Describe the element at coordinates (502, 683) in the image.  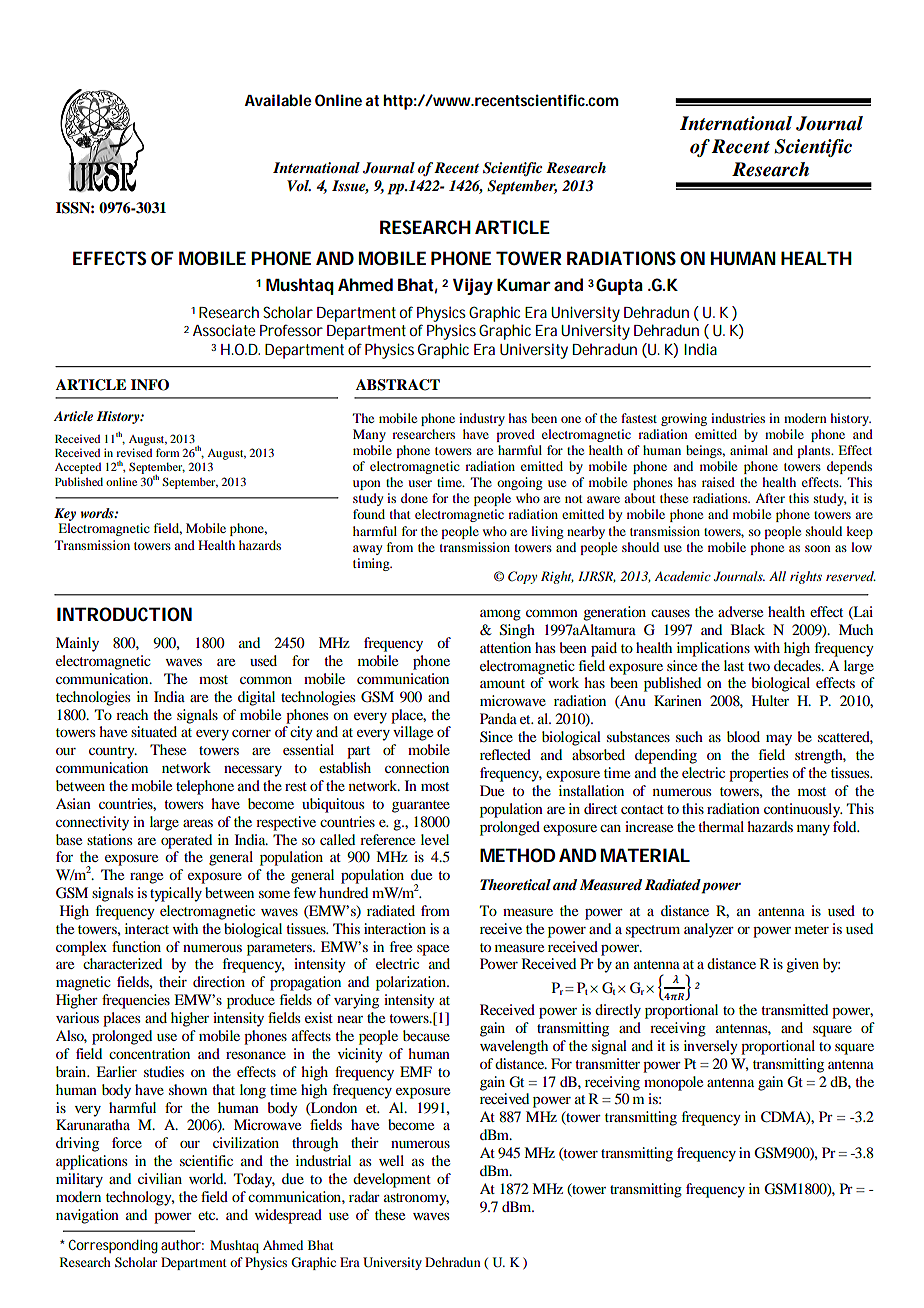
I see `amount` at that location.
